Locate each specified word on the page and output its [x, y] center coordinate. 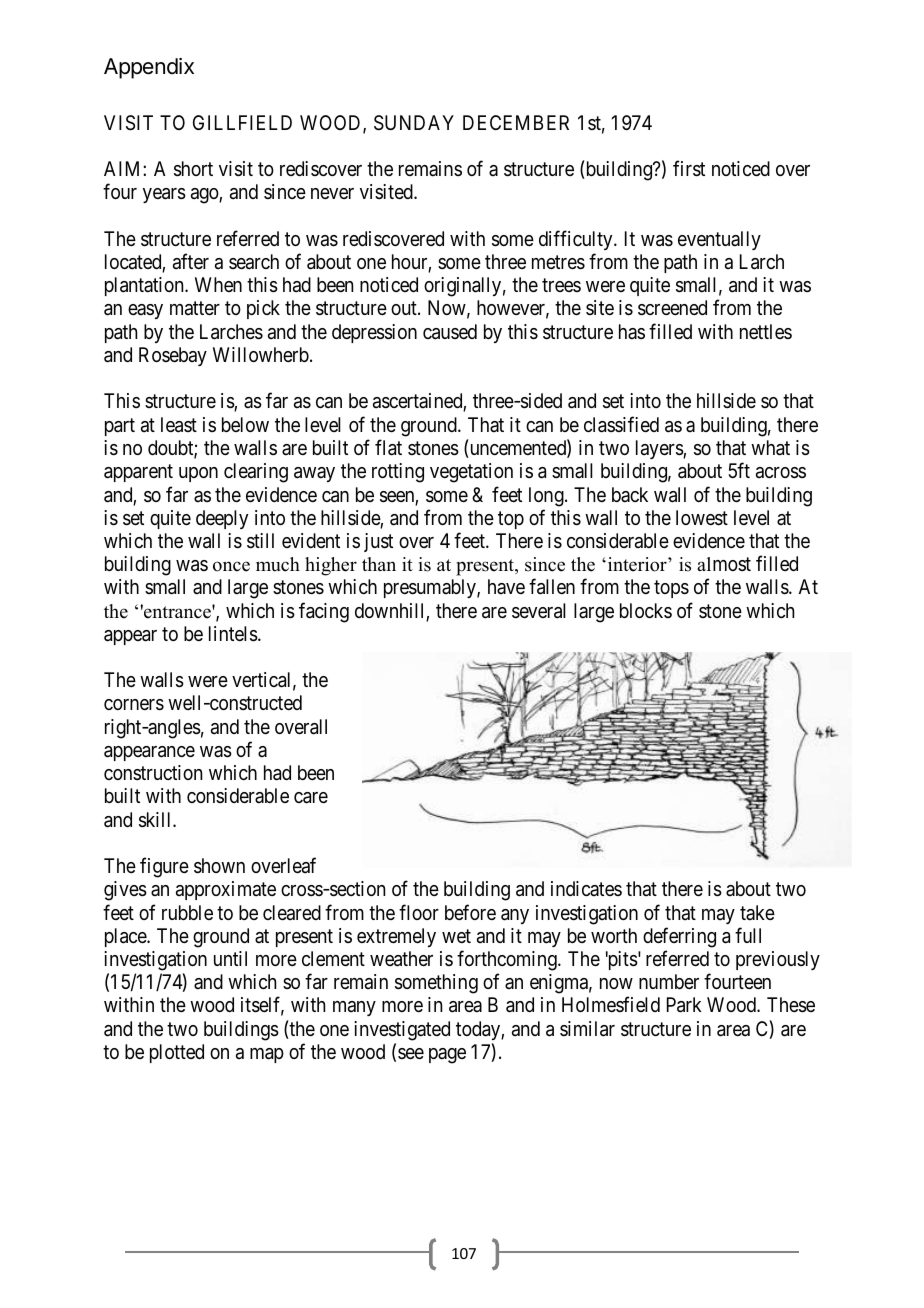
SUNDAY [414, 123]
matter [195, 309]
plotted [177, 1053]
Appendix [149, 68]
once [231, 566]
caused [450, 332]
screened [672, 308]
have [506, 586]
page [447, 1056]
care [311, 798]
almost [724, 564]
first [689, 169]
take [757, 912]
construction [153, 772]
